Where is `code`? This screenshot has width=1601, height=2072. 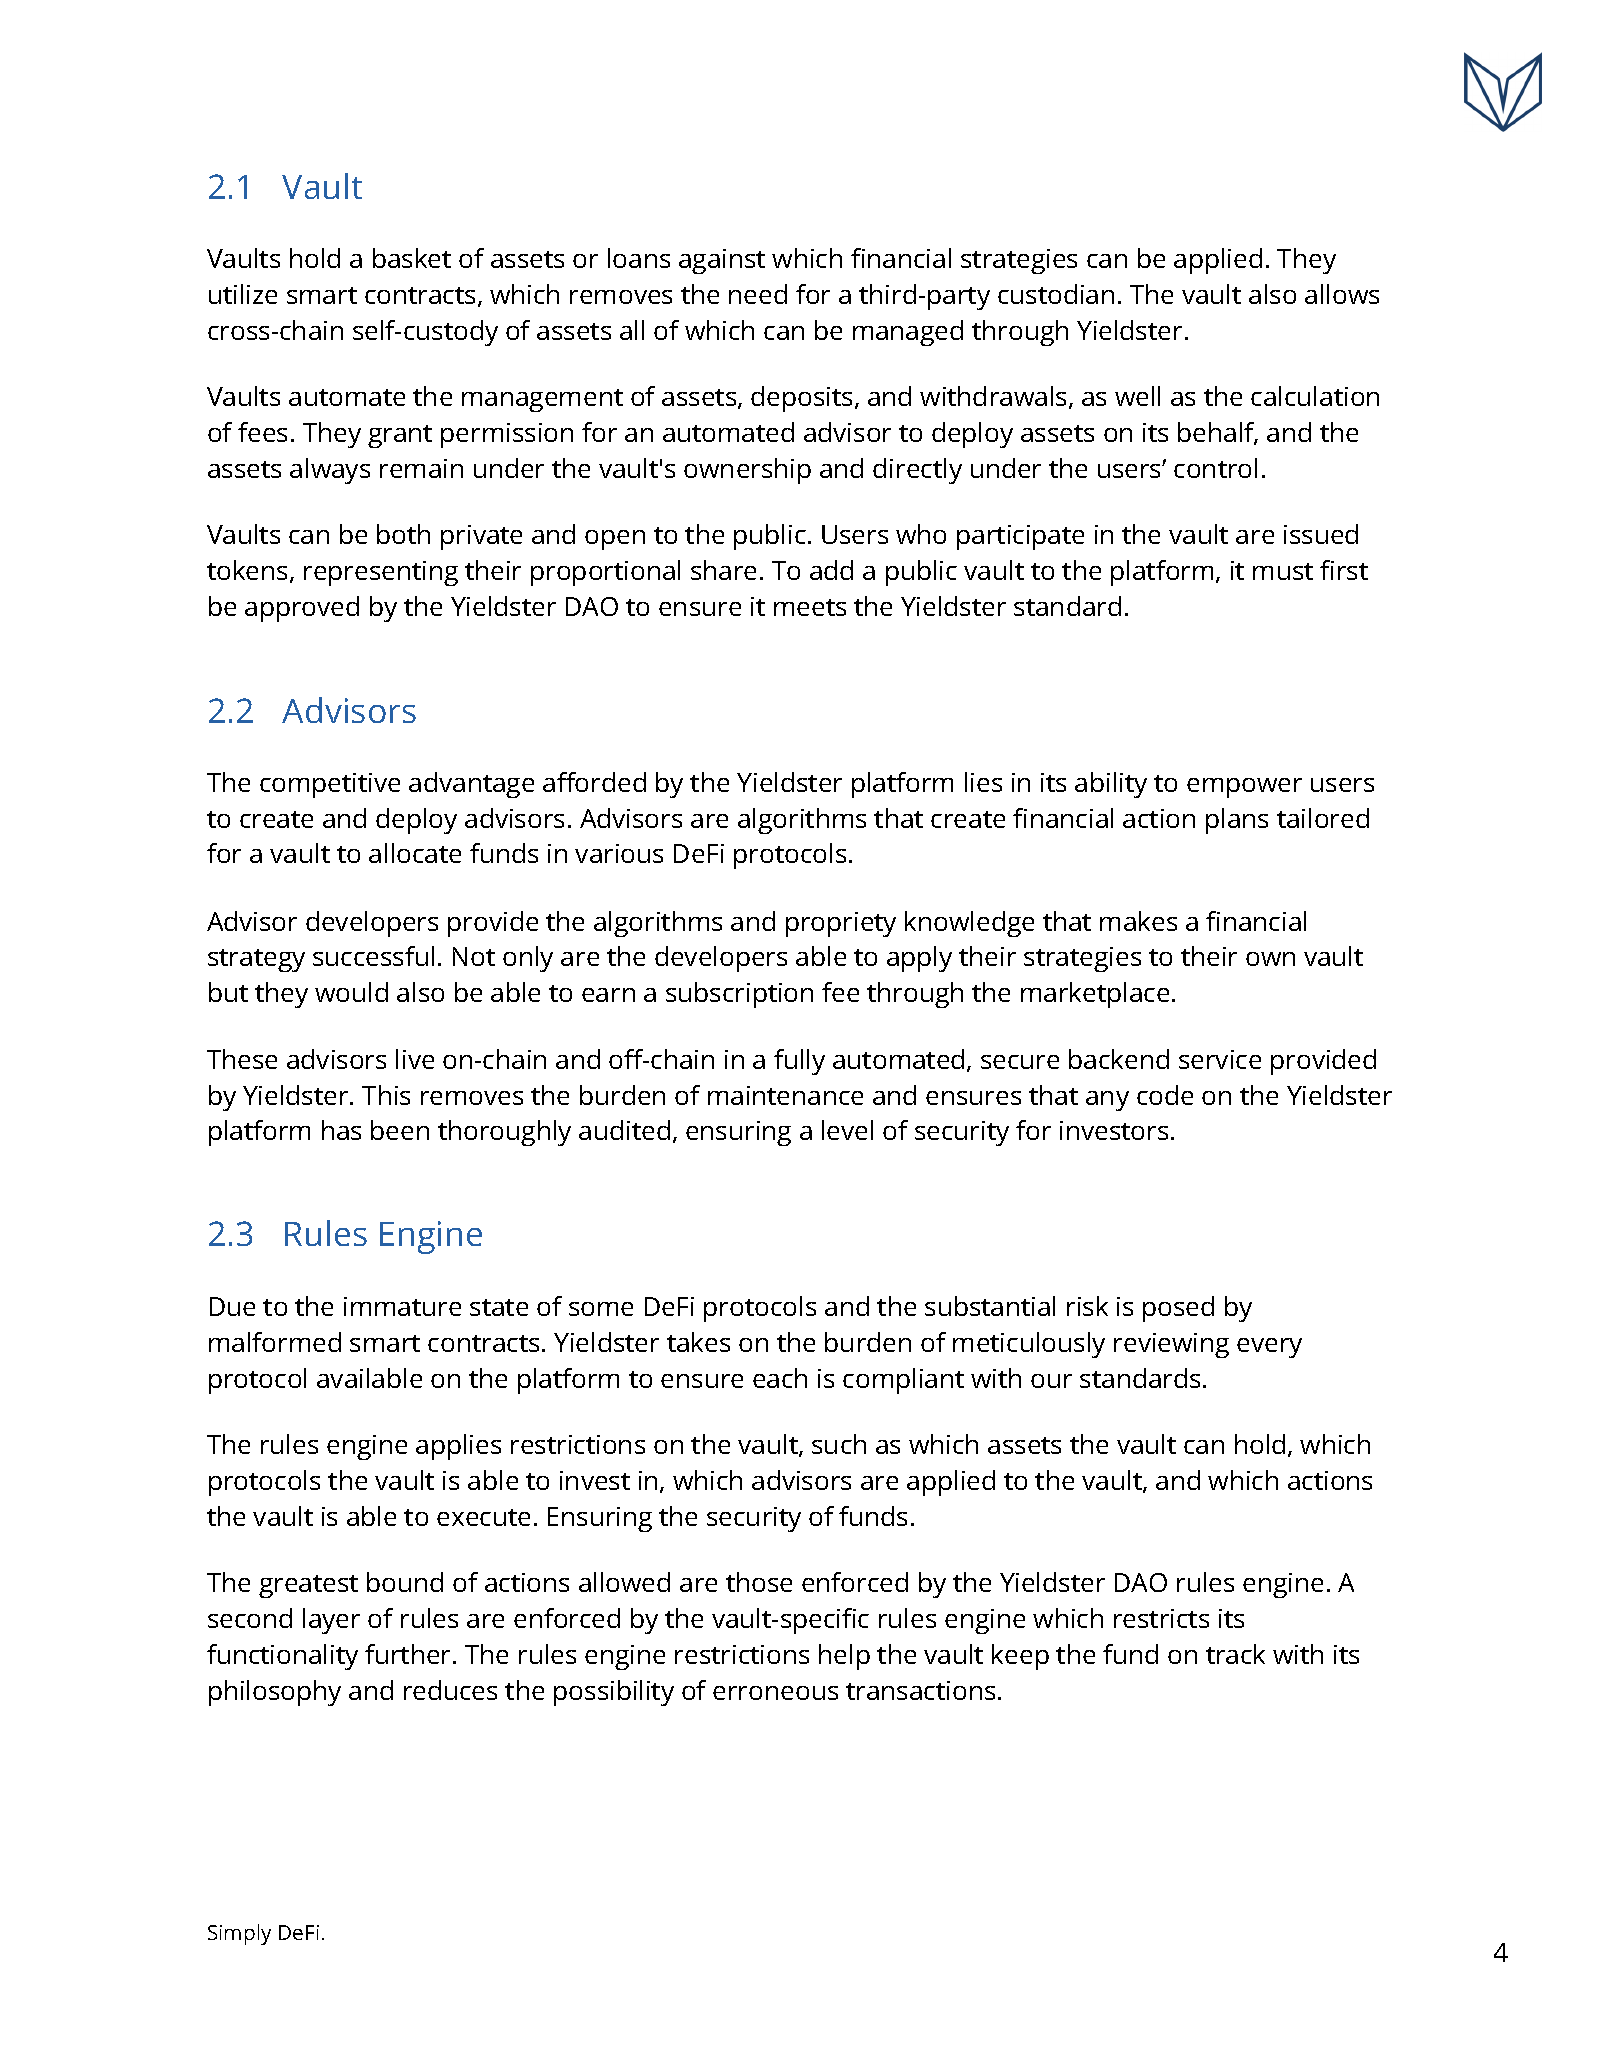 code is located at coordinates (1165, 1095).
